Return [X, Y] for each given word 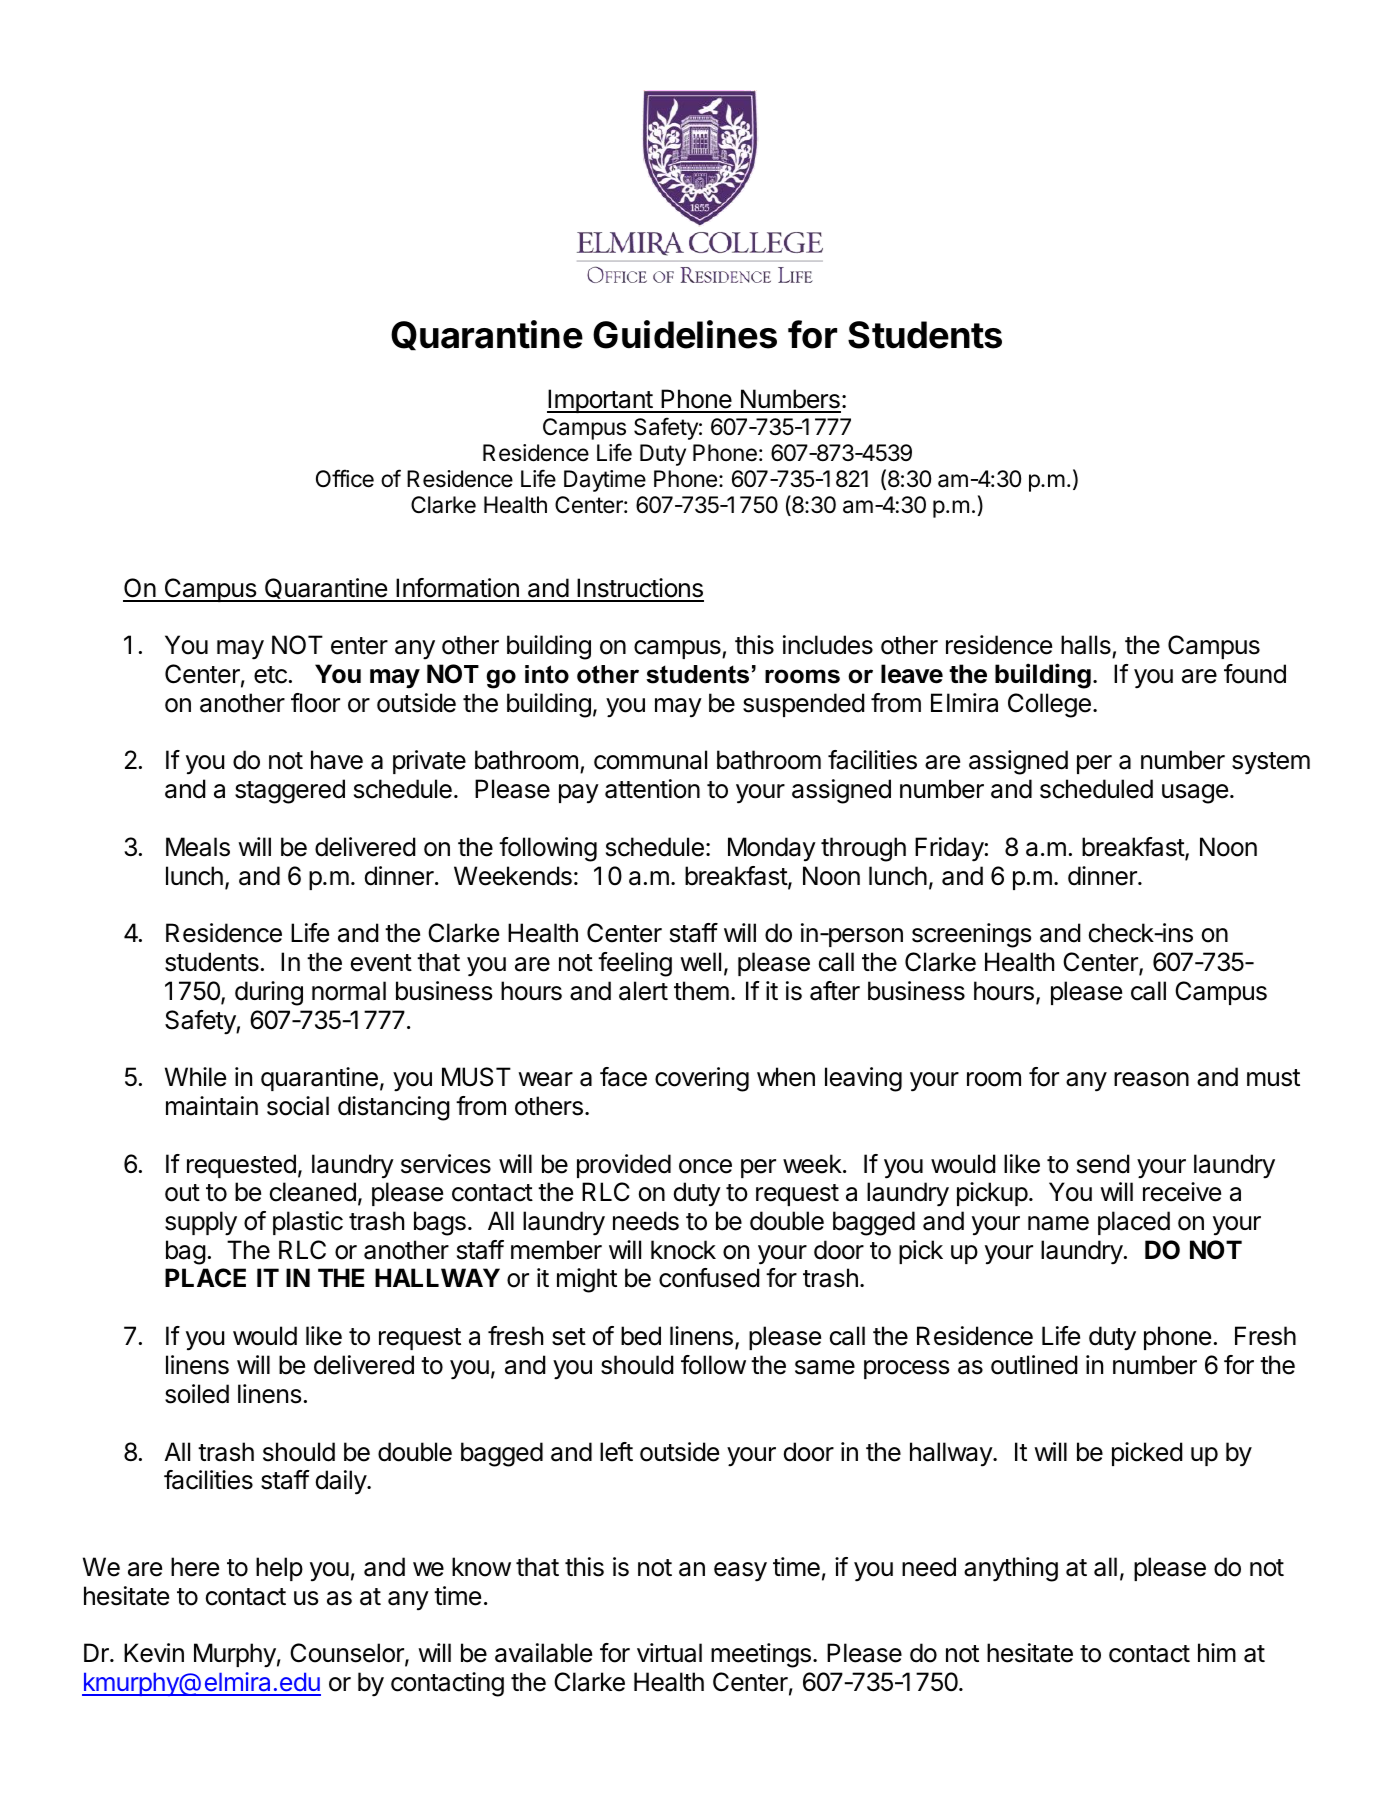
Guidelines [685, 334]
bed [641, 1336]
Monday [772, 849]
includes [828, 645]
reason [1151, 1079]
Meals [198, 847]
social [298, 1106]
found [1255, 674]
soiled [197, 1394]
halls [1086, 645]
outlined [1034, 1365]
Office [345, 478]
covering [702, 1079]
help [279, 1569]
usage [1195, 794]
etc [270, 675]
